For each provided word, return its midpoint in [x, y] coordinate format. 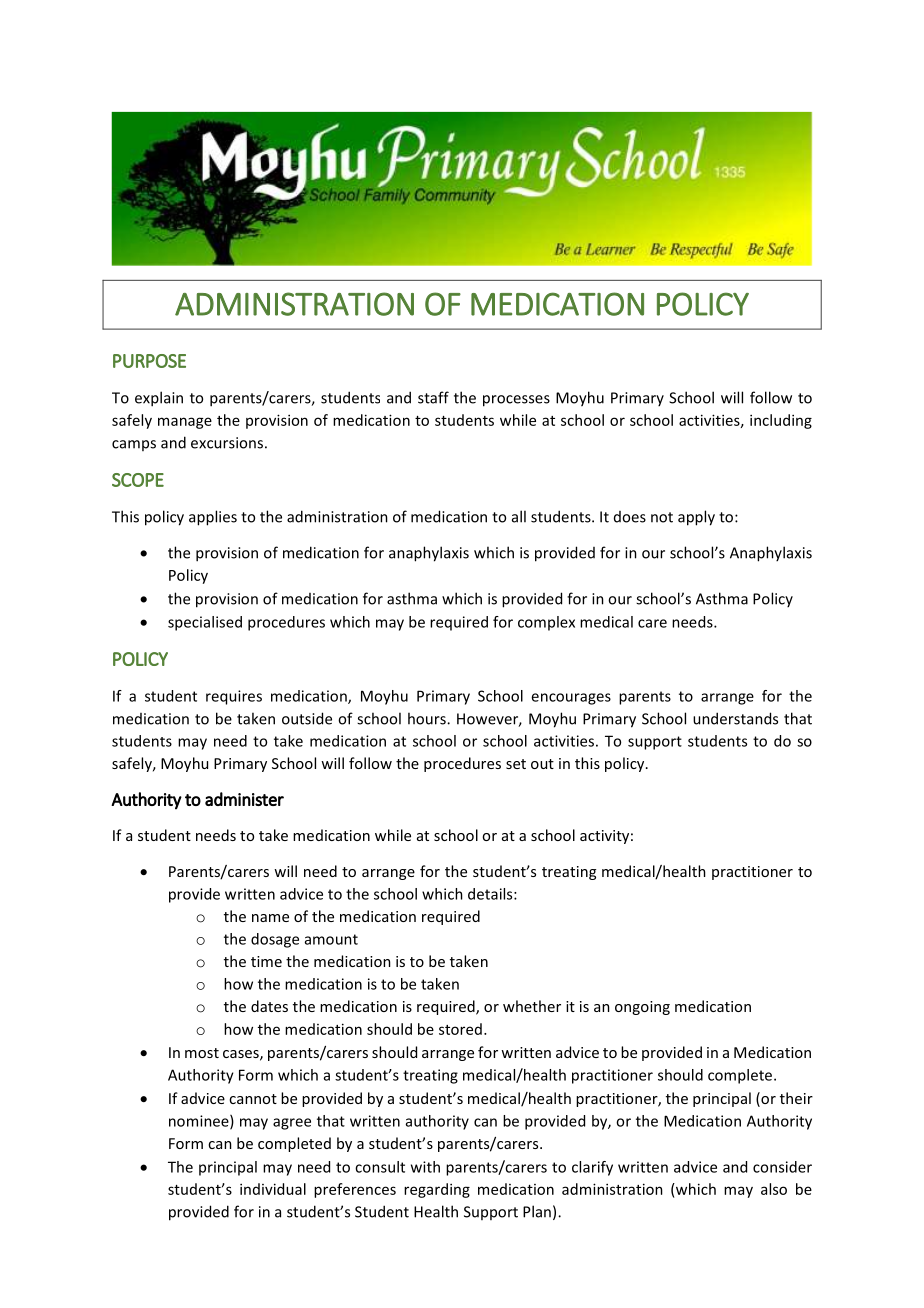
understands [735, 718]
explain [159, 399]
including [781, 421]
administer [244, 799]
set [516, 764]
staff [433, 397]
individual [273, 1189]
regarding [437, 1190]
